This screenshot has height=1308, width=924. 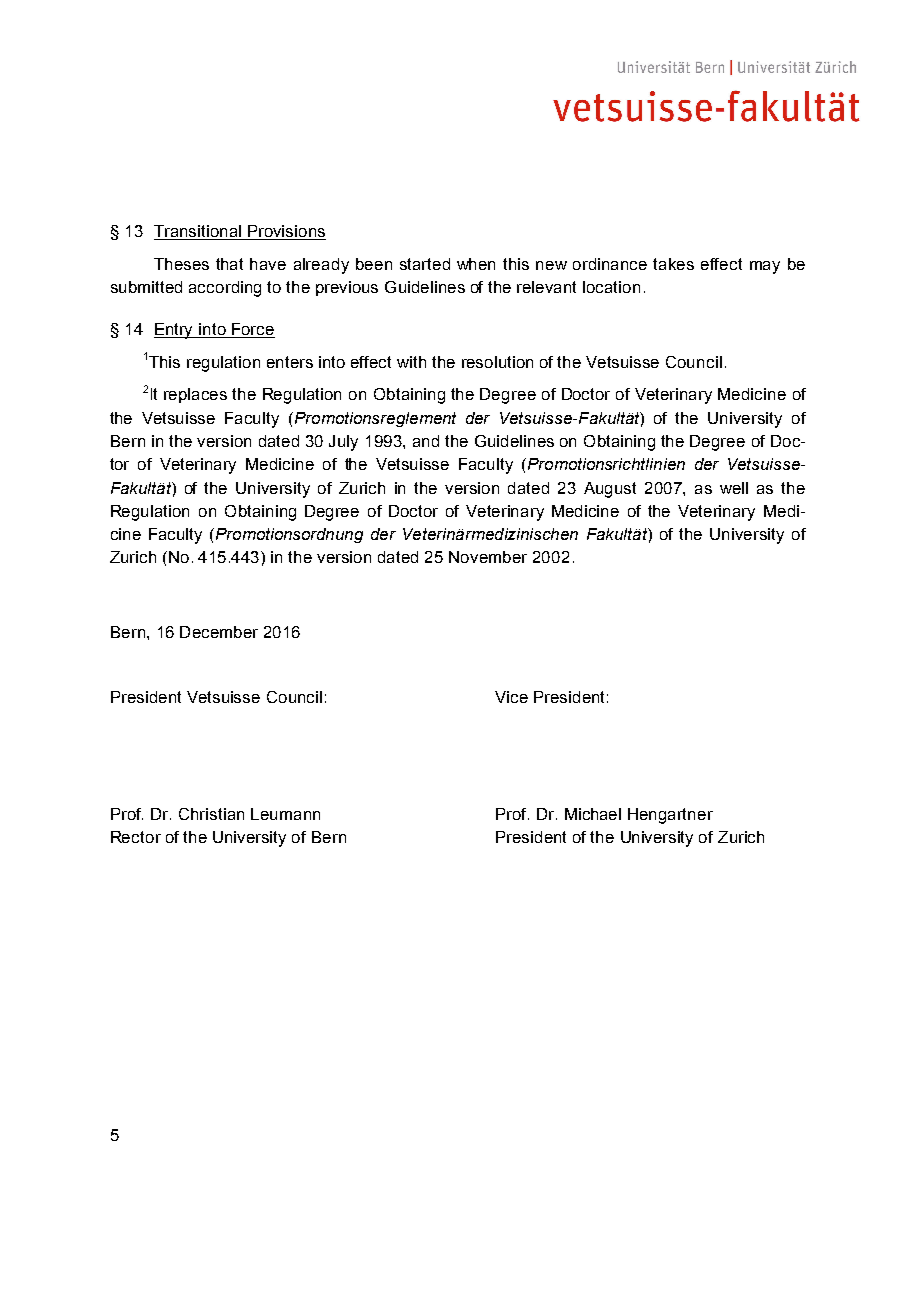 What do you see at coordinates (426, 441) in the screenshot?
I see `and` at bounding box center [426, 441].
